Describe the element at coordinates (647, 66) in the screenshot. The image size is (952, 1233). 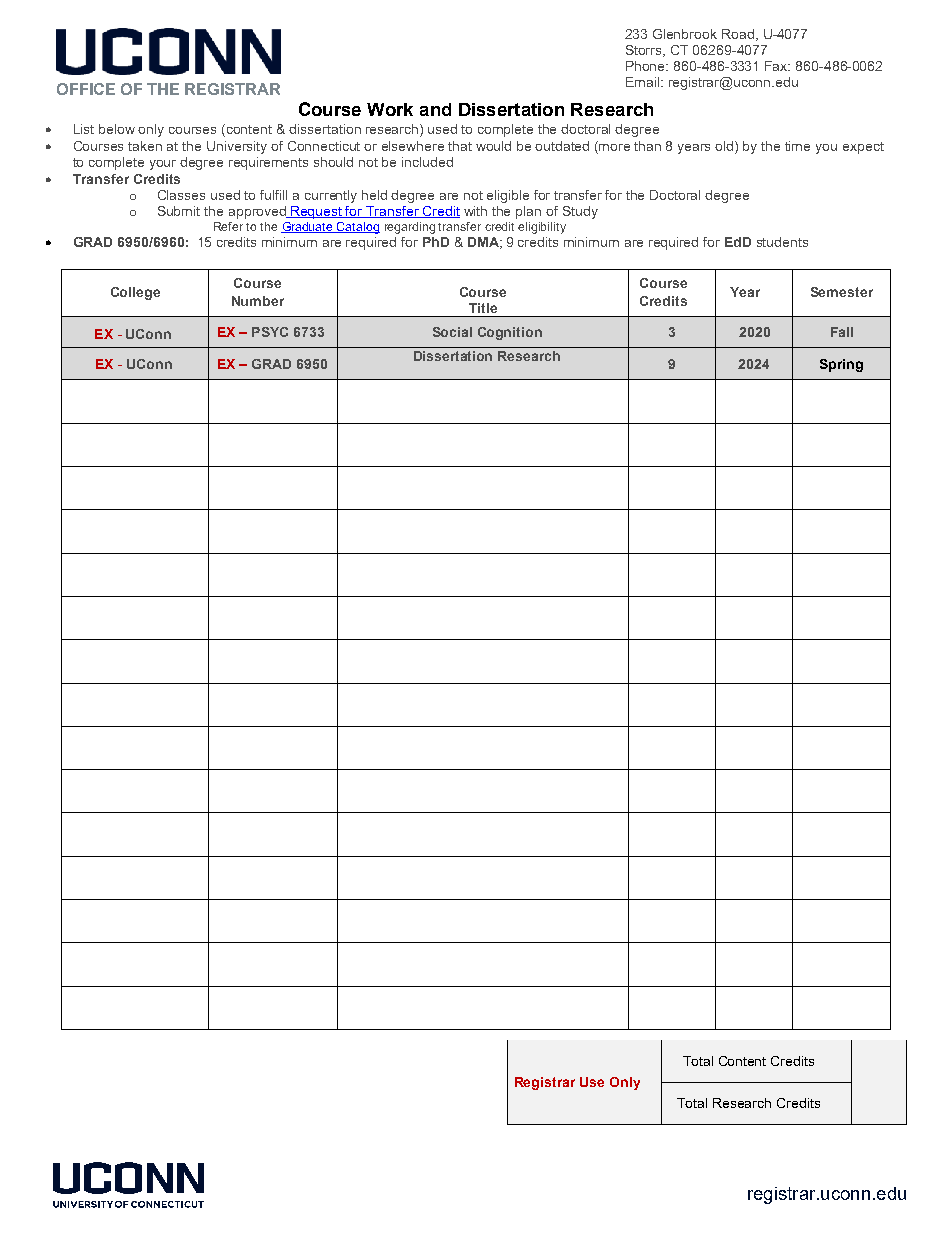
I see `Phone` at that location.
